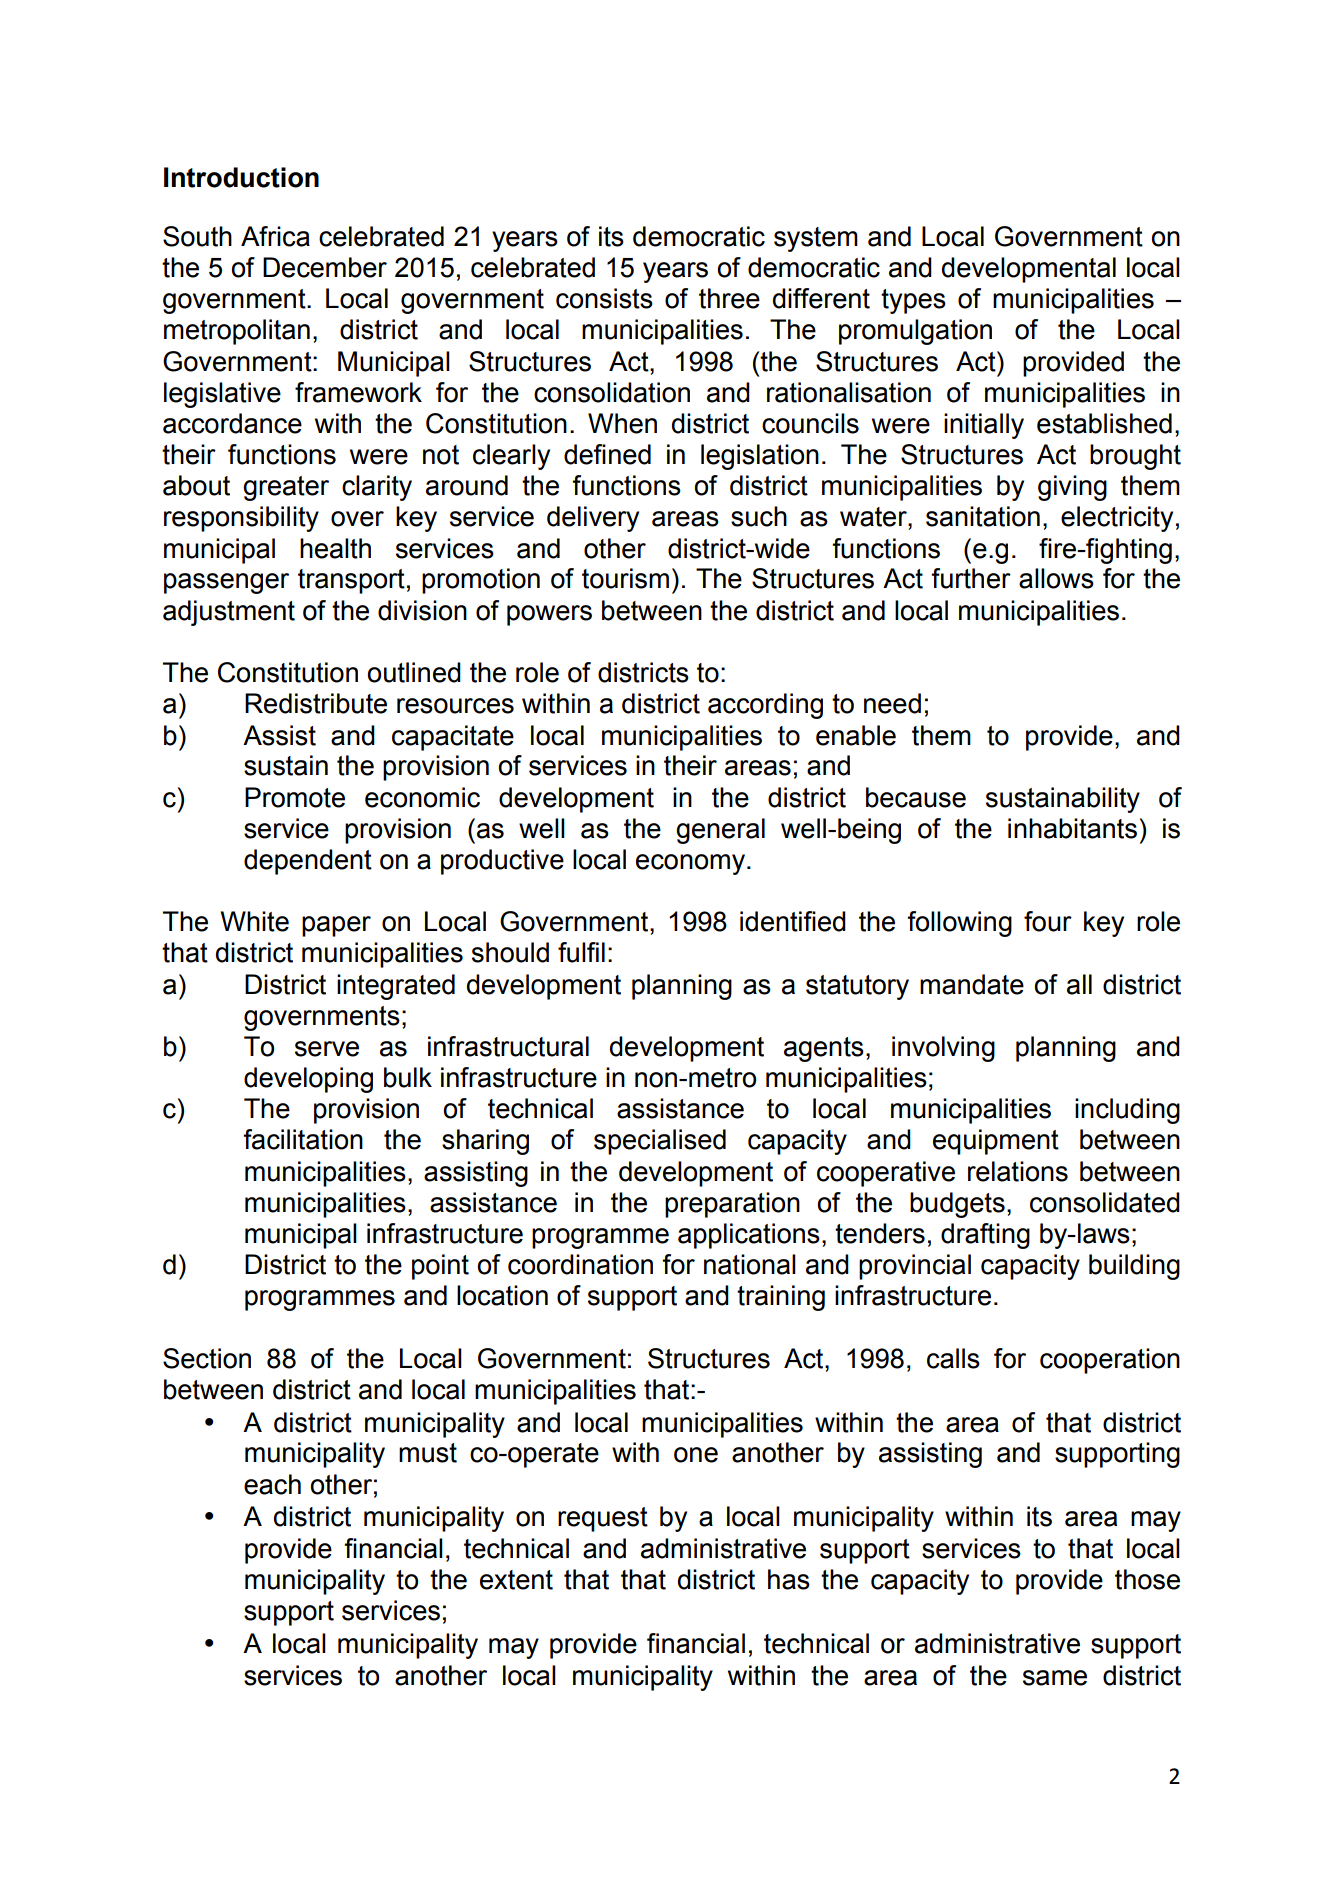 This page has height=1901, width=1343. I want to click on paper, so click(336, 926).
